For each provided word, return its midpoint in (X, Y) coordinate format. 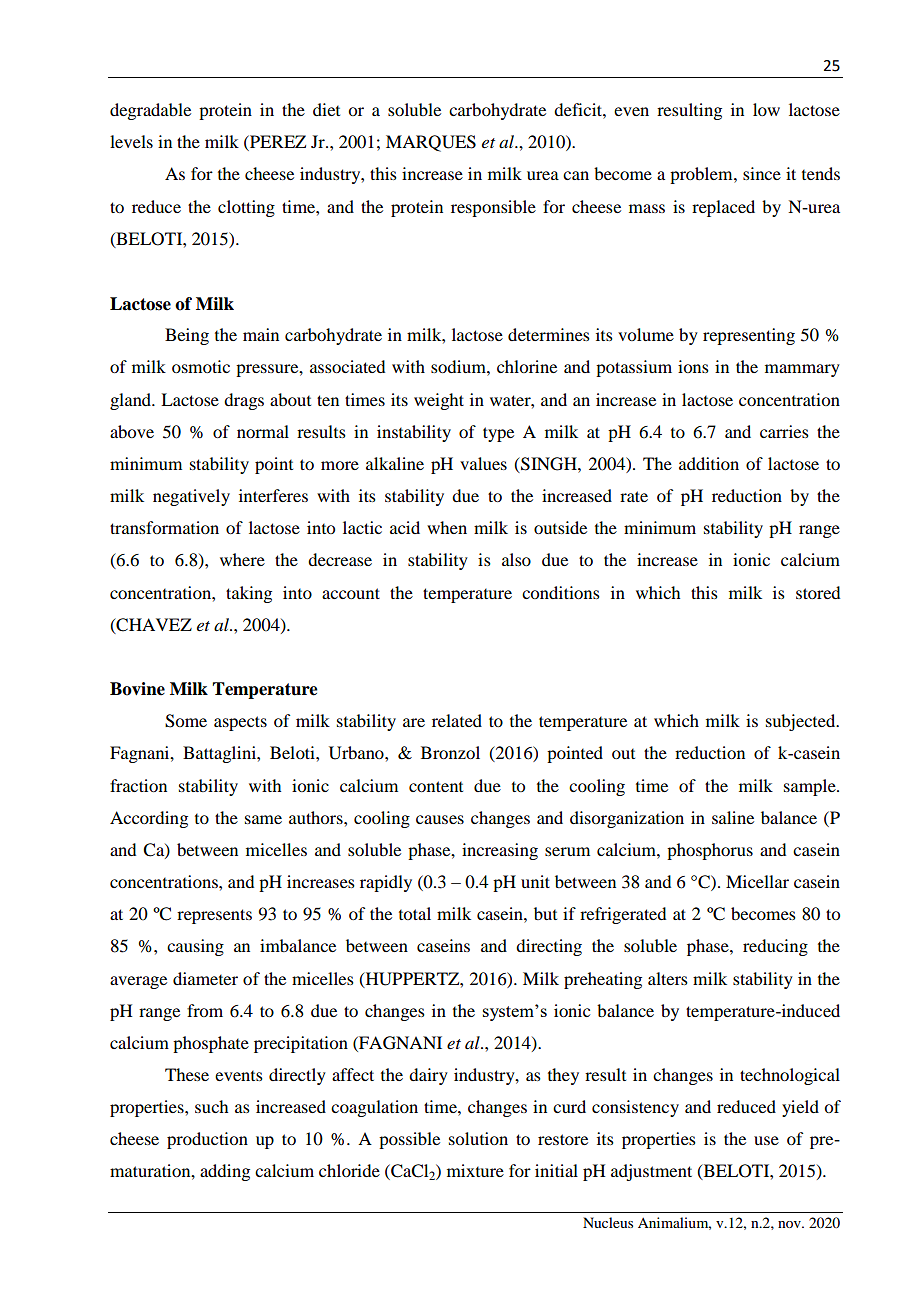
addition (709, 463)
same (263, 819)
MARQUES (431, 143)
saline (733, 817)
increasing (500, 851)
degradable (150, 111)
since (762, 173)
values (483, 463)
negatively (191, 497)
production (207, 1140)
